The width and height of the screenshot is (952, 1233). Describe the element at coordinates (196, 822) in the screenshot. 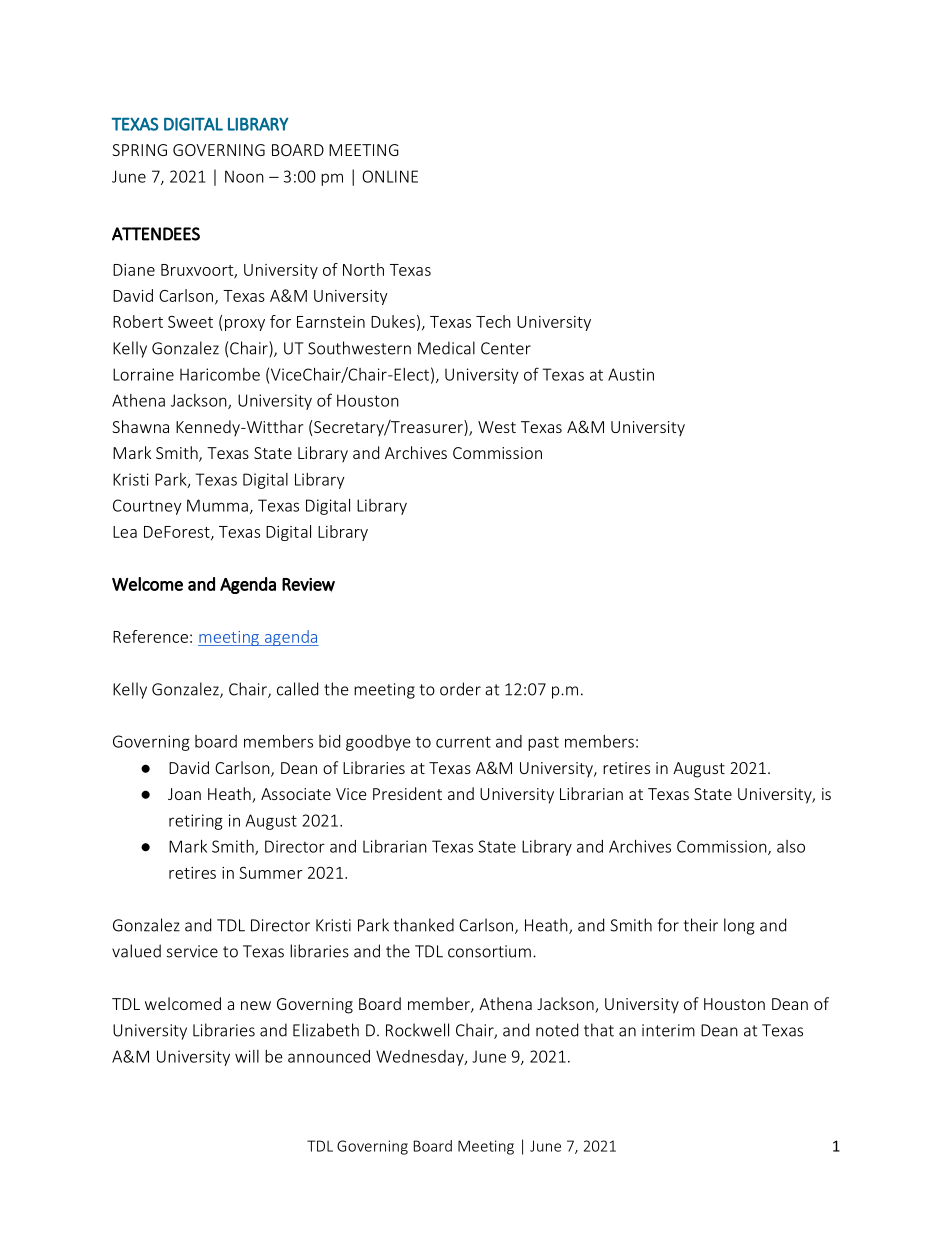

I see `retiring` at that location.
